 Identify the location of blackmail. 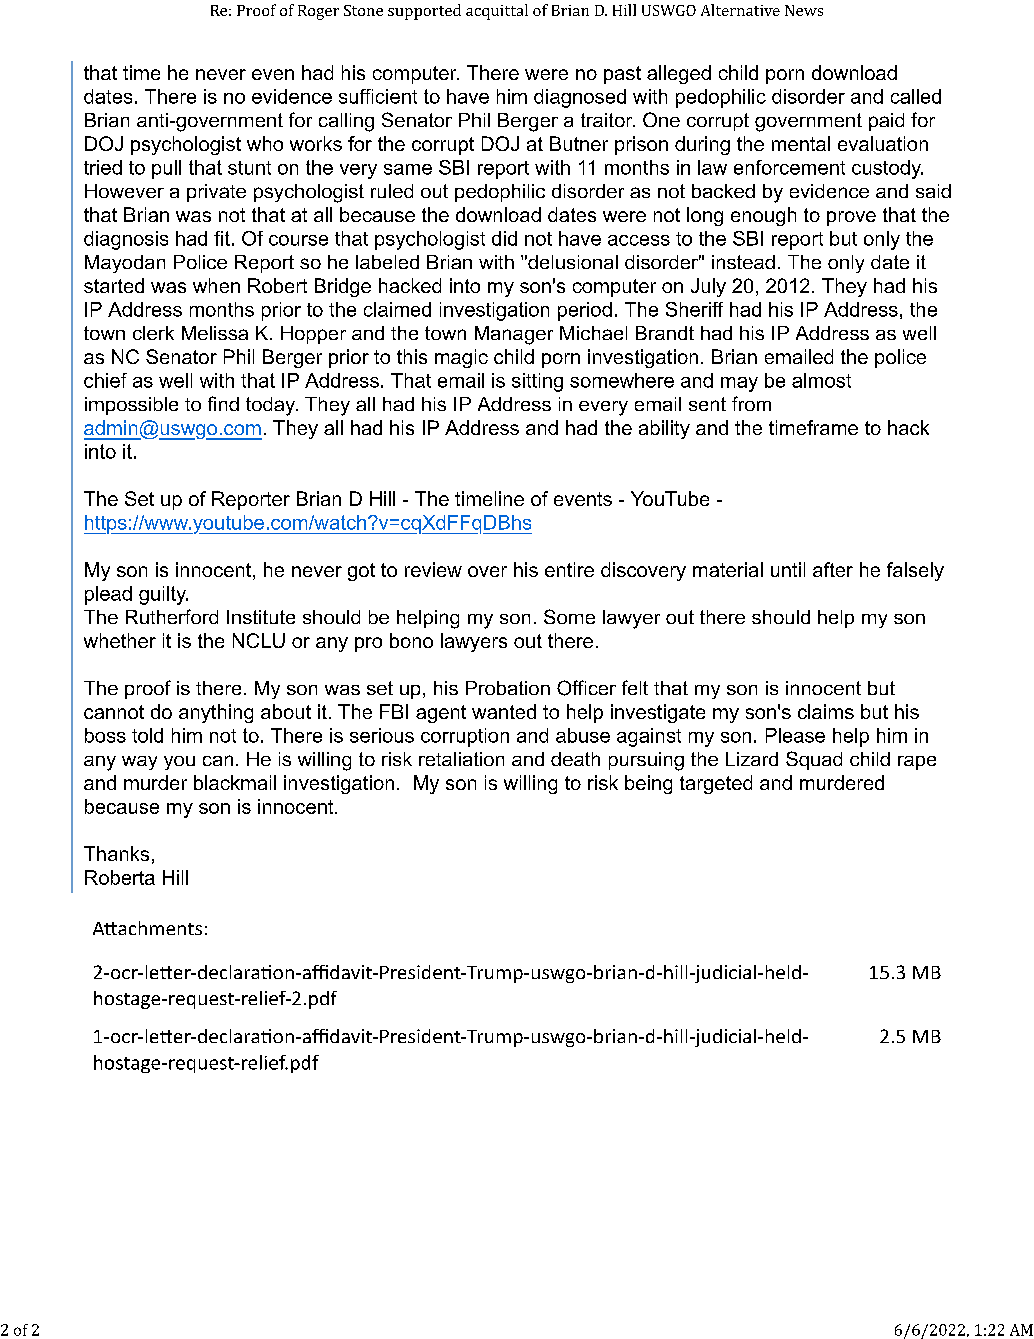
(235, 782).
